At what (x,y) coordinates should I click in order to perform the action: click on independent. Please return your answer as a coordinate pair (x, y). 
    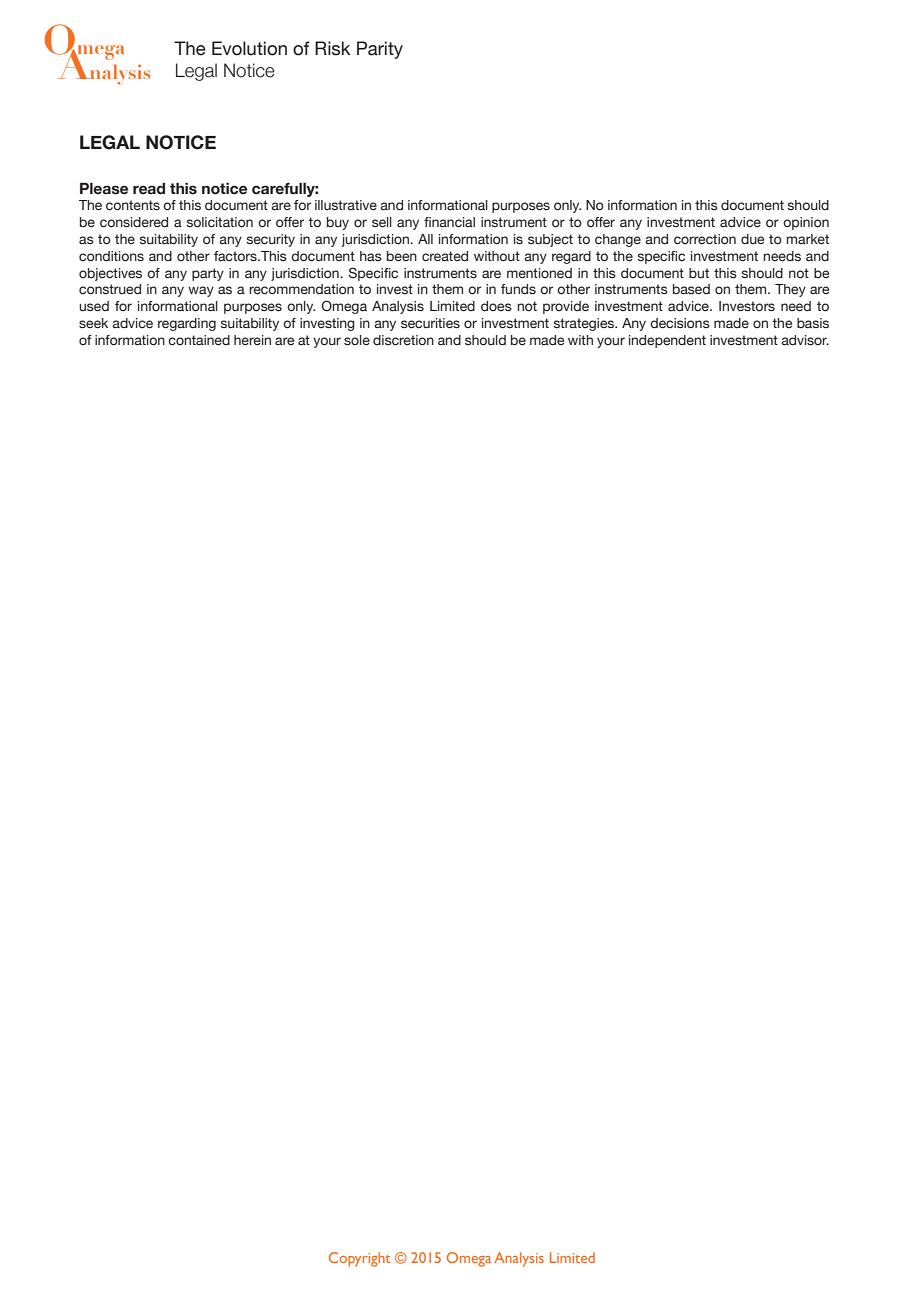
    Looking at the image, I should click on (667, 341).
